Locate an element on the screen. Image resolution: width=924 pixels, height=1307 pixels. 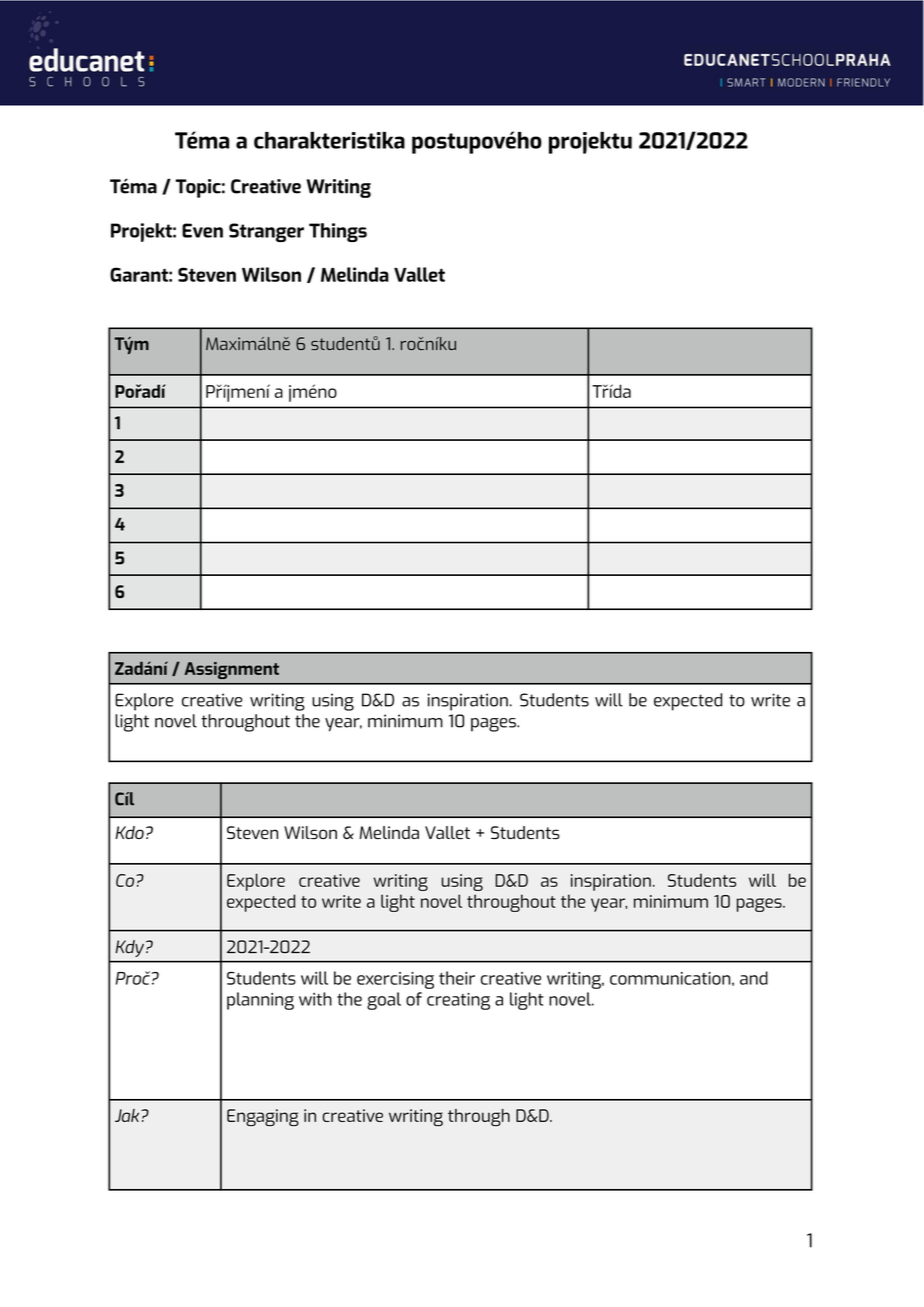
Things is located at coordinates (338, 232).
